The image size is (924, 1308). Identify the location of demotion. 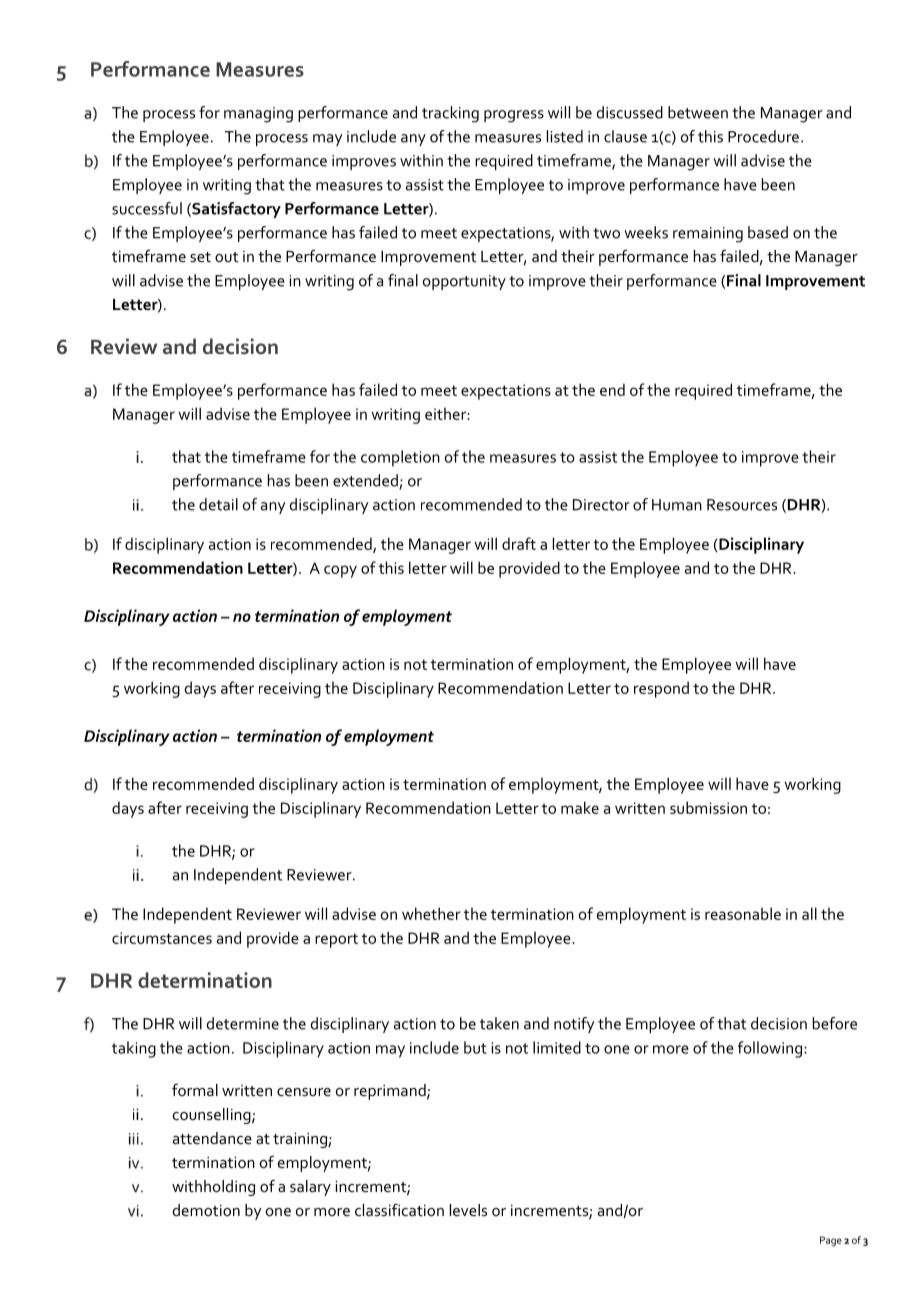
(206, 1210).
